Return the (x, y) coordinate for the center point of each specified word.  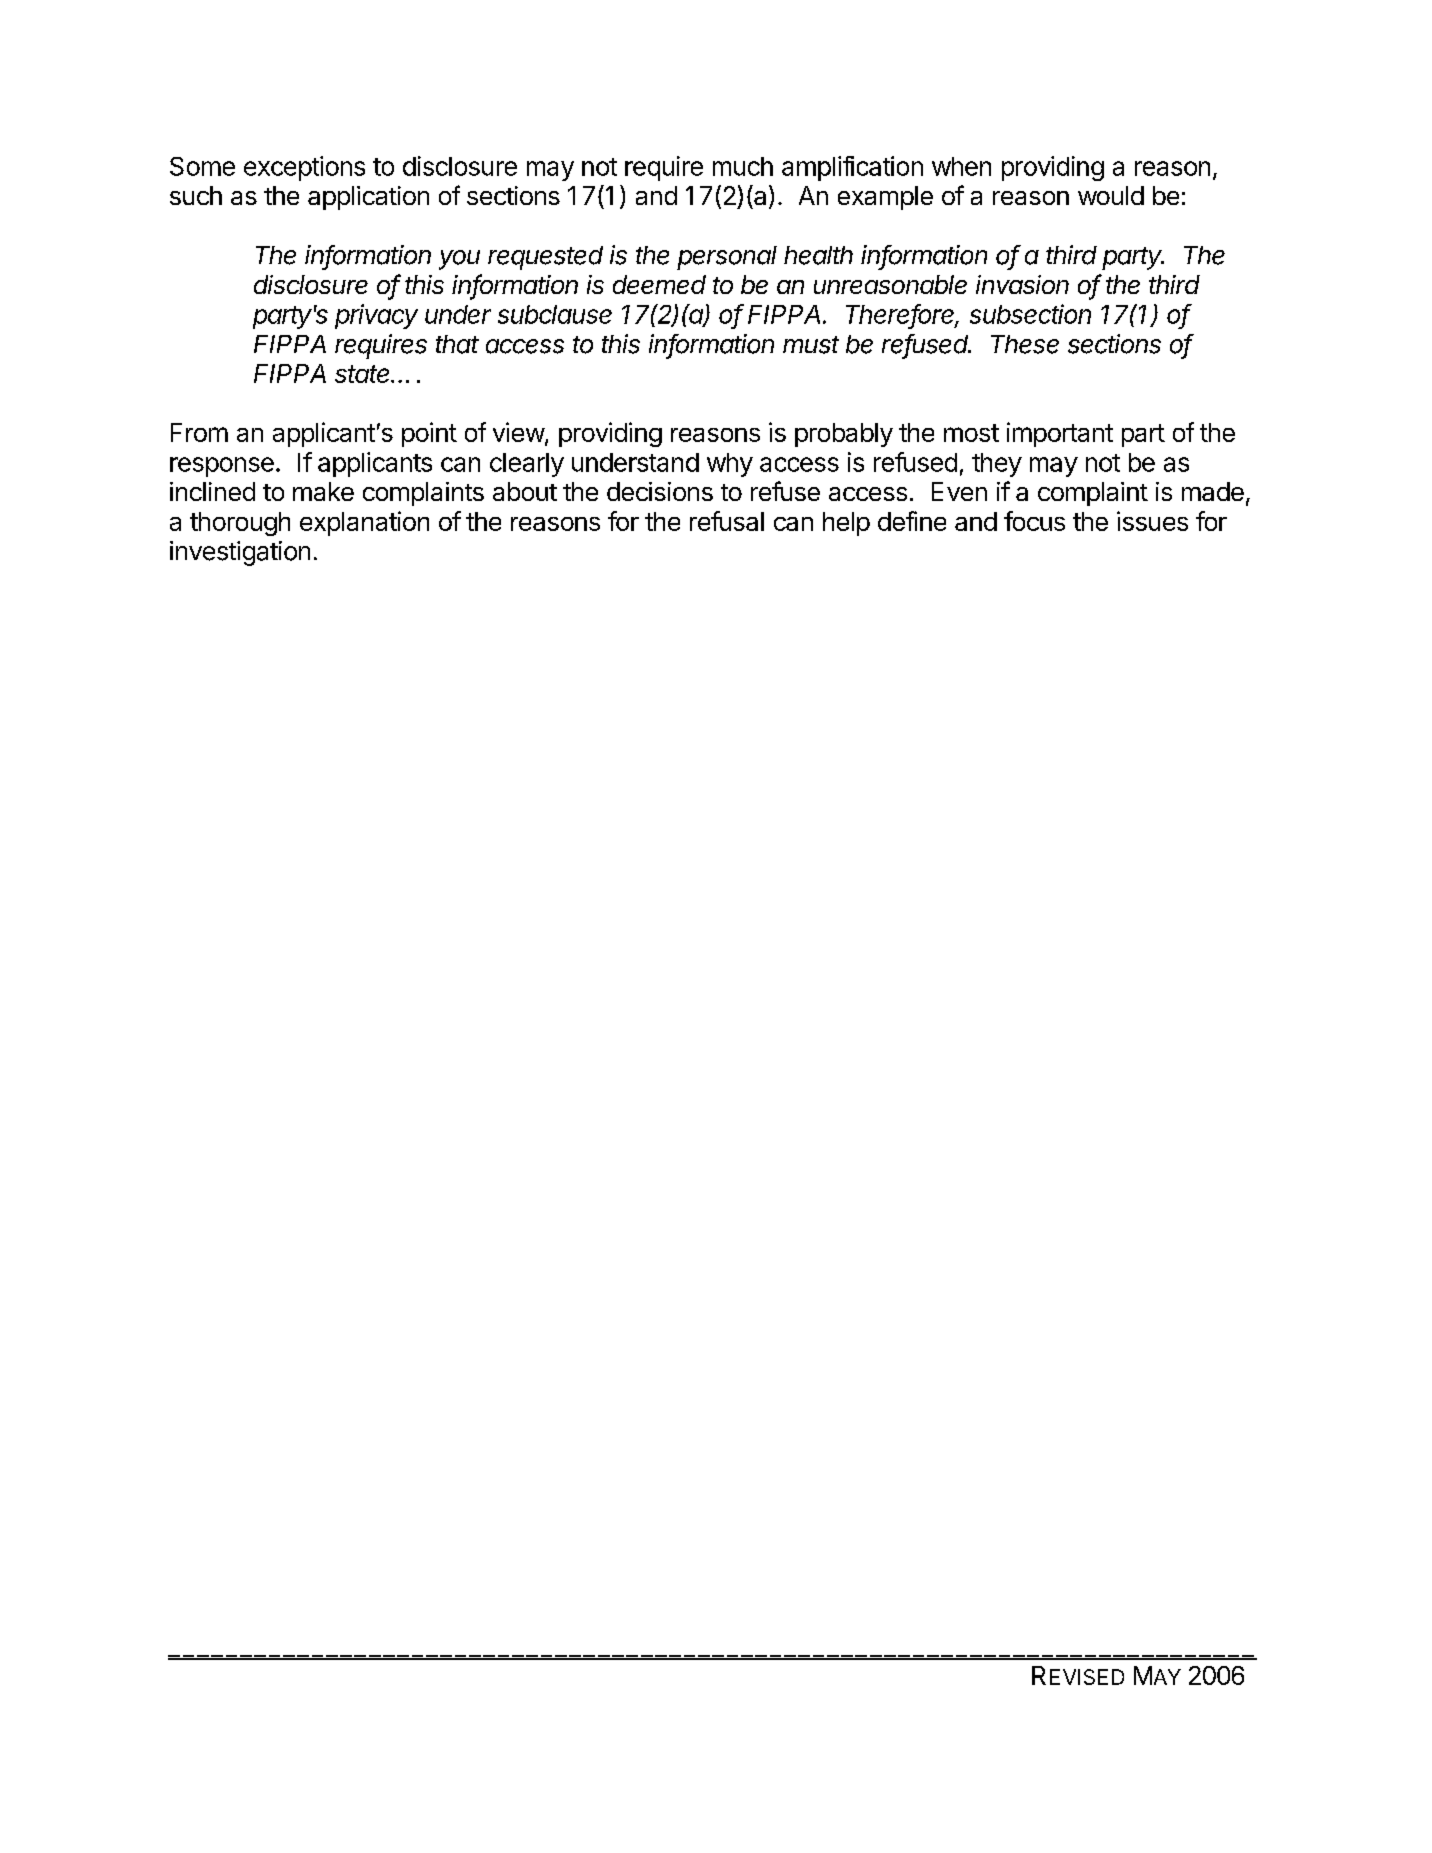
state (364, 374)
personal (727, 258)
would (1111, 195)
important (1060, 434)
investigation (240, 553)
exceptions (304, 168)
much (743, 166)
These (1025, 344)
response (222, 467)
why (730, 465)
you (459, 260)
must (811, 345)
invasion (1022, 284)
